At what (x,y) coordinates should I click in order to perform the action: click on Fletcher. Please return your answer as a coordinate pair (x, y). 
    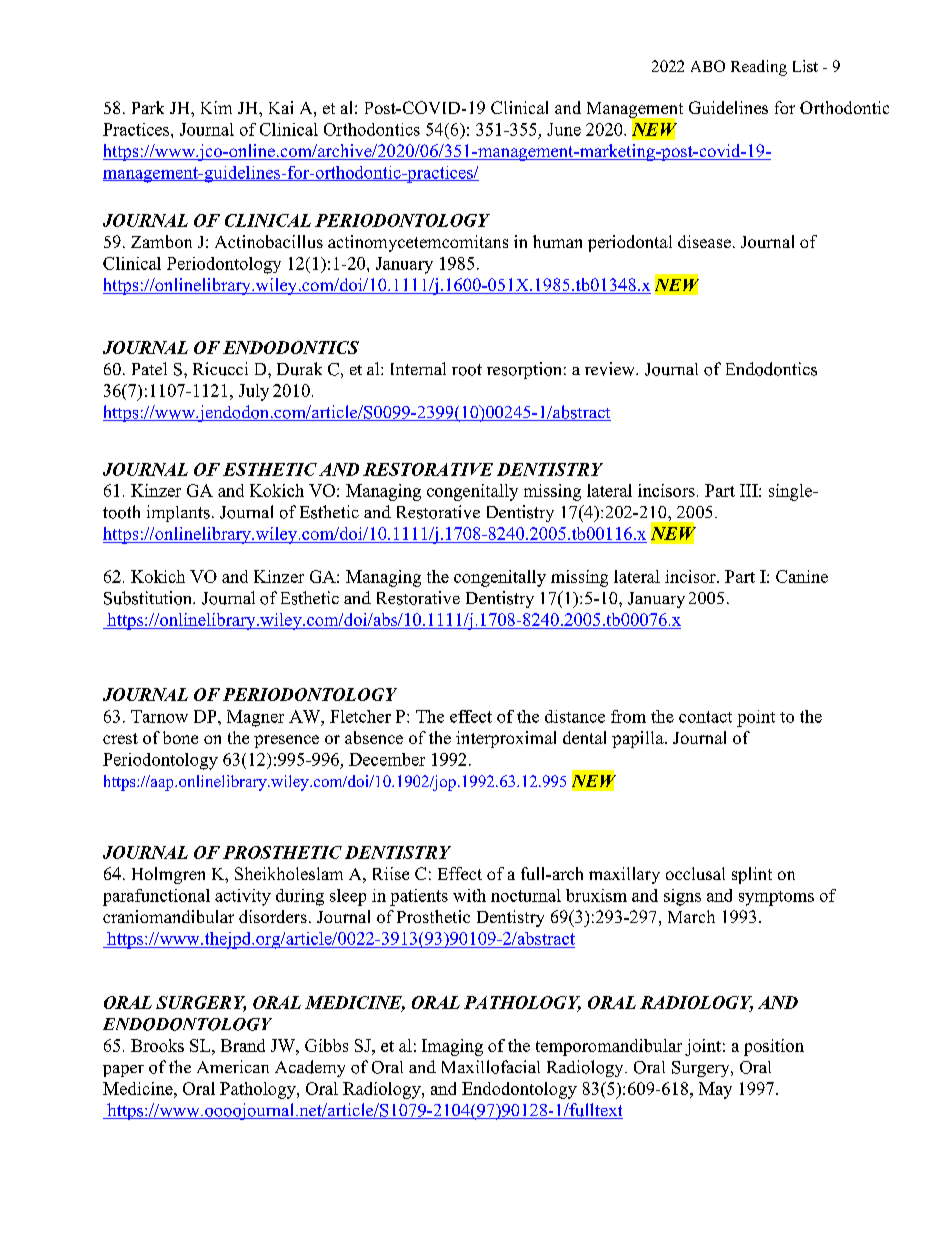
    Looking at the image, I should click on (360, 716).
